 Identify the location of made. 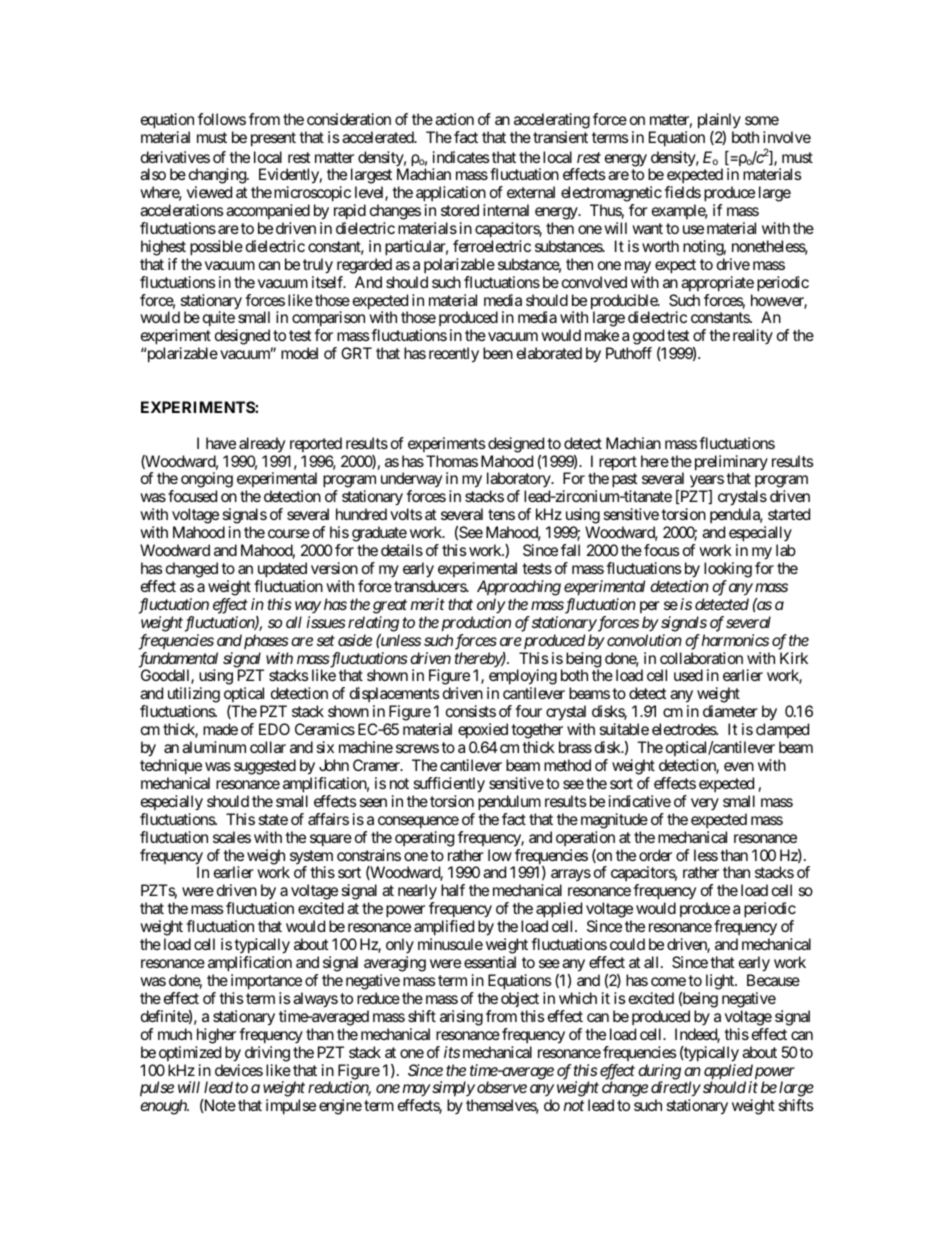
(220, 729).
